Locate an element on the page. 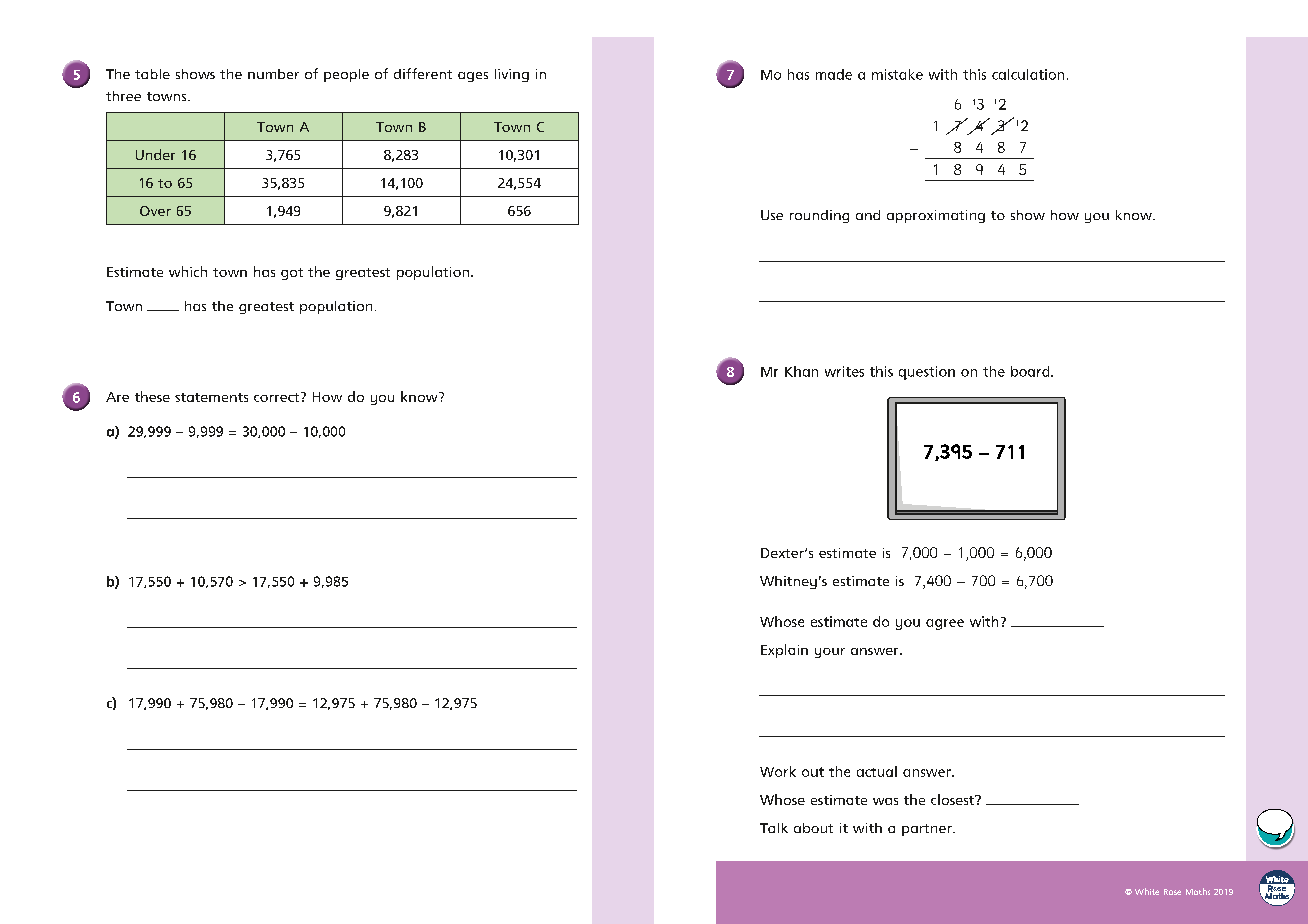 The image size is (1308, 924). Talk is located at coordinates (774, 828).
